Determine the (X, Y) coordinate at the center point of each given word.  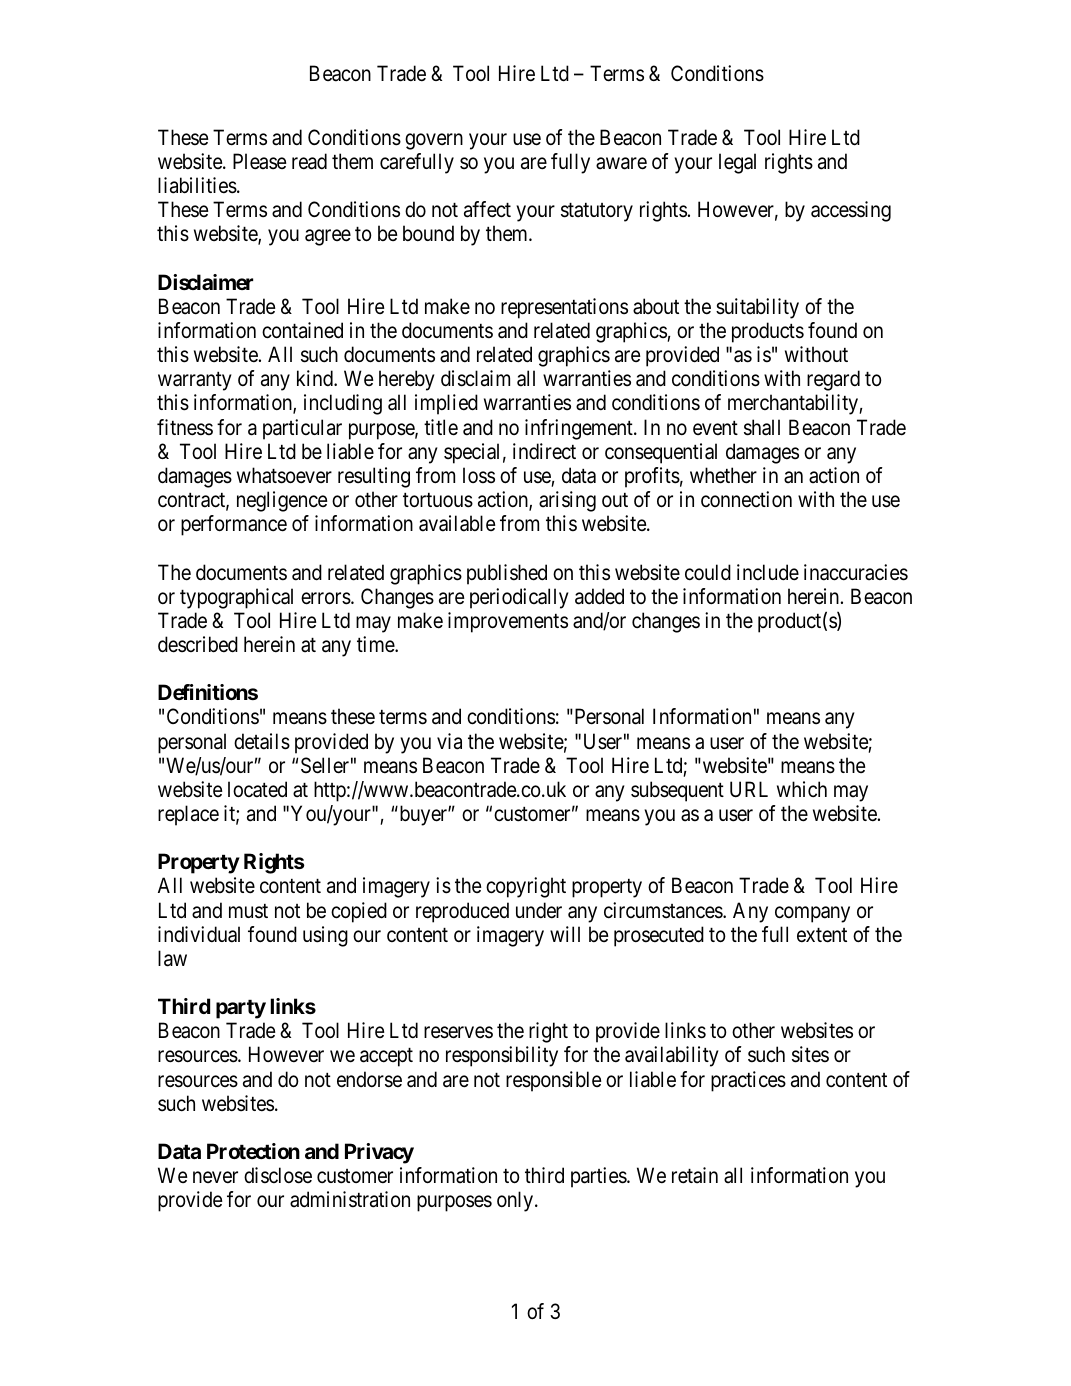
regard (833, 380)
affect (487, 209)
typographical (236, 598)
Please (260, 161)
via (449, 741)
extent (822, 935)
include (768, 572)
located (257, 789)
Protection (253, 1151)
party (241, 1009)
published (507, 574)
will (565, 934)
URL (749, 789)
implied (446, 404)
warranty (195, 381)
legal (737, 163)
